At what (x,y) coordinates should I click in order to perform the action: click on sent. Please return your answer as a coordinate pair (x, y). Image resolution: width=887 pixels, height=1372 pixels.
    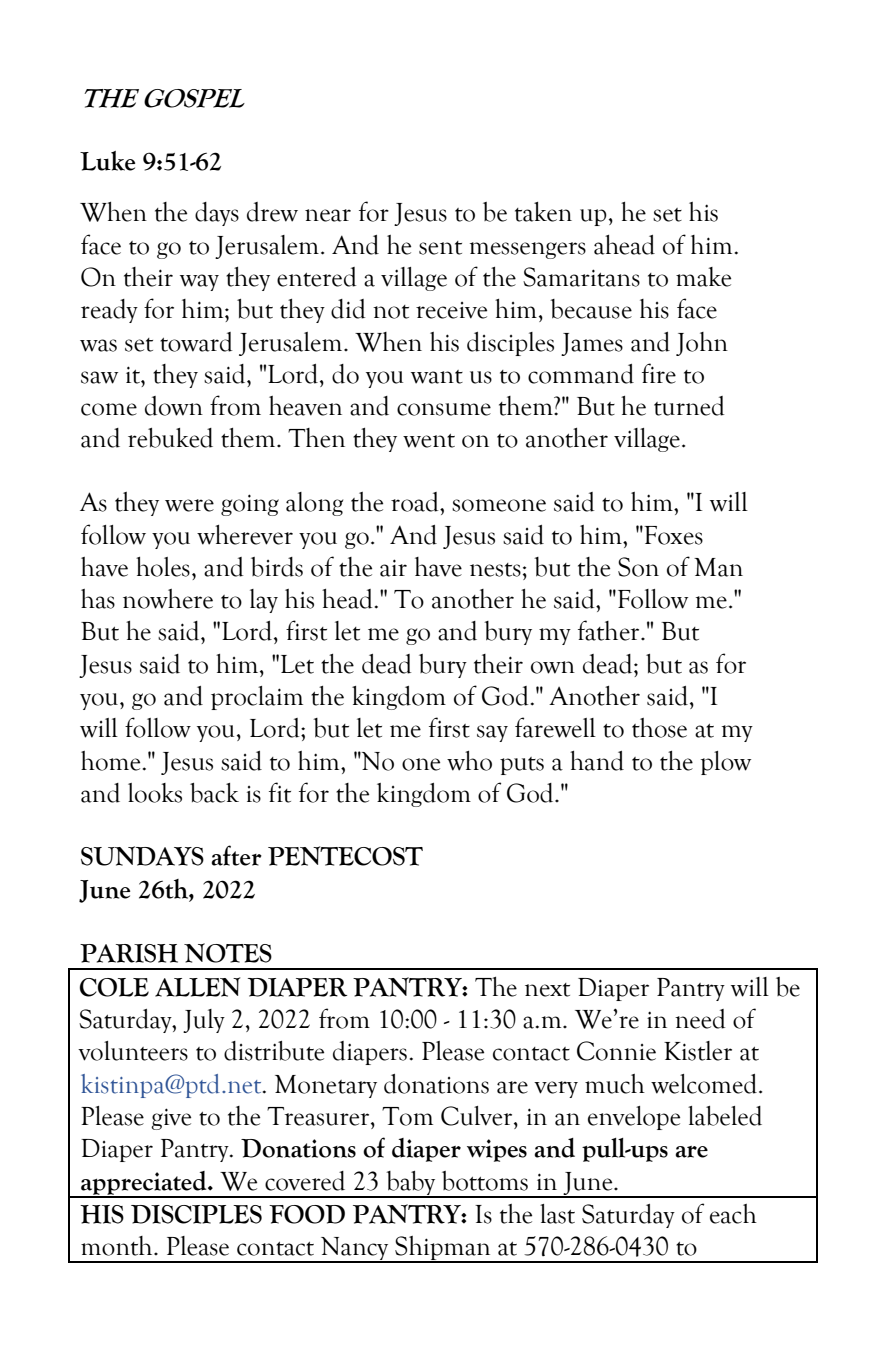
    Looking at the image, I should click on (440, 248).
